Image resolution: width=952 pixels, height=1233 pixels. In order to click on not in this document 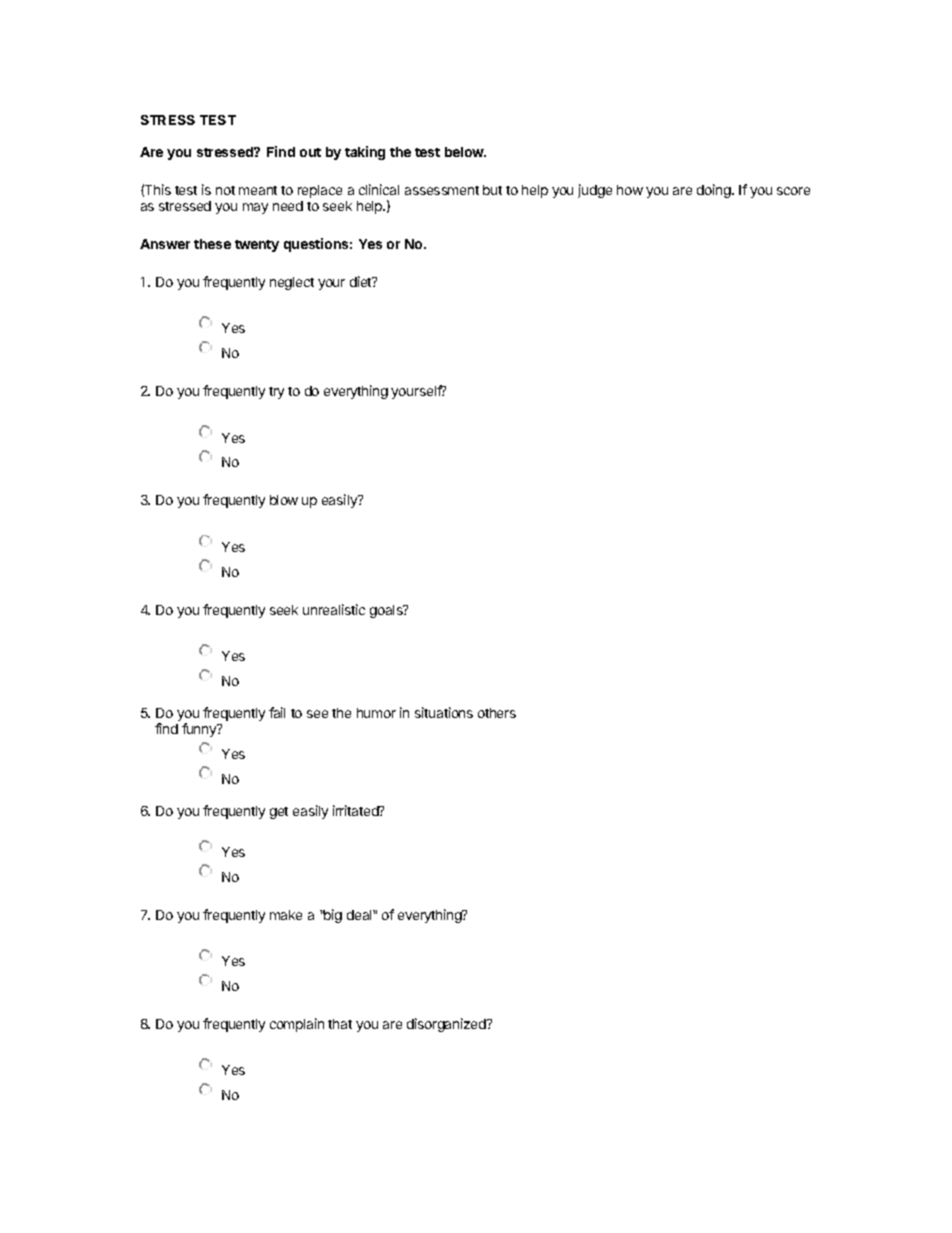, I will do `click(225, 190)`.
